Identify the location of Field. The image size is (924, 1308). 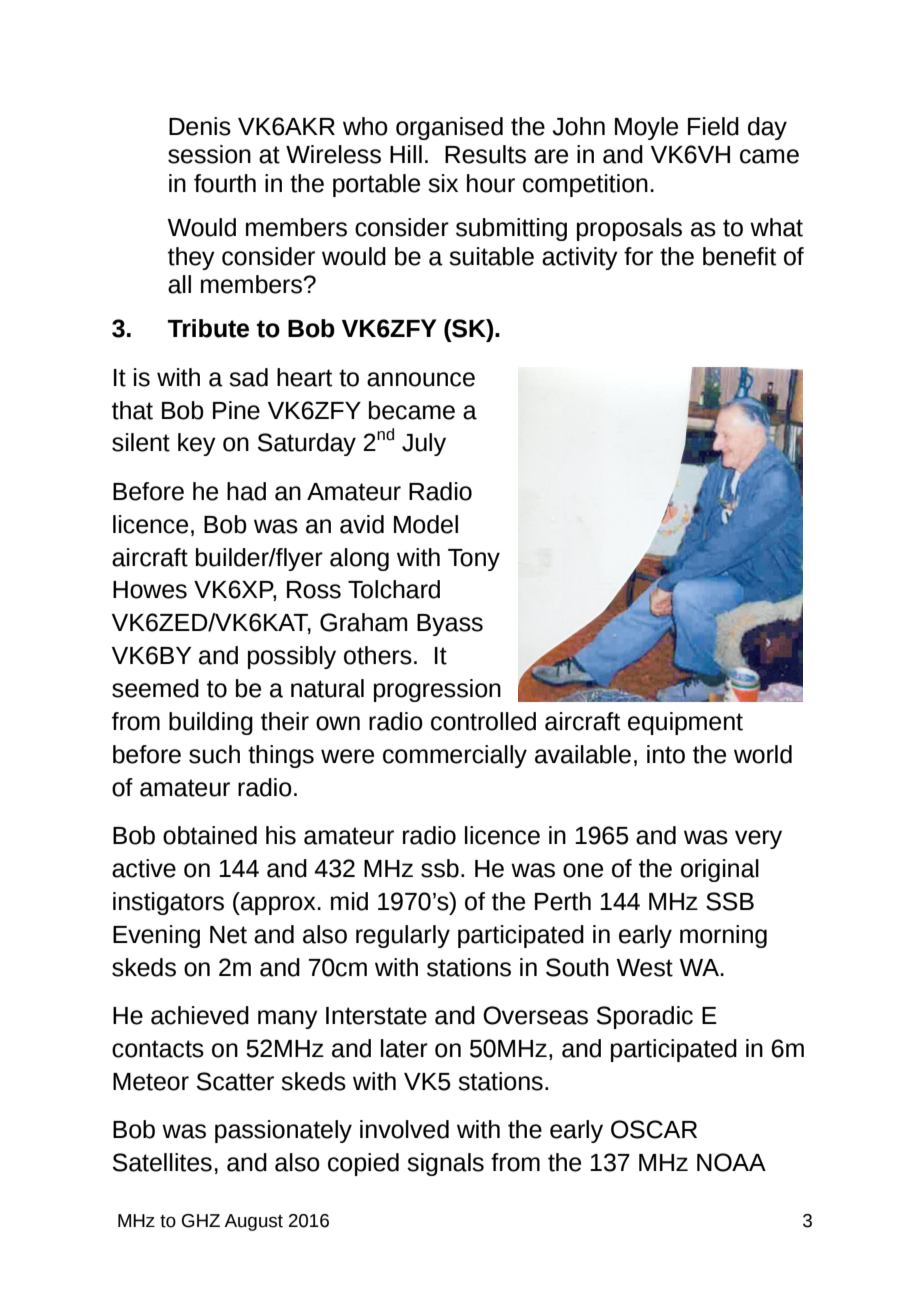
(713, 126).
